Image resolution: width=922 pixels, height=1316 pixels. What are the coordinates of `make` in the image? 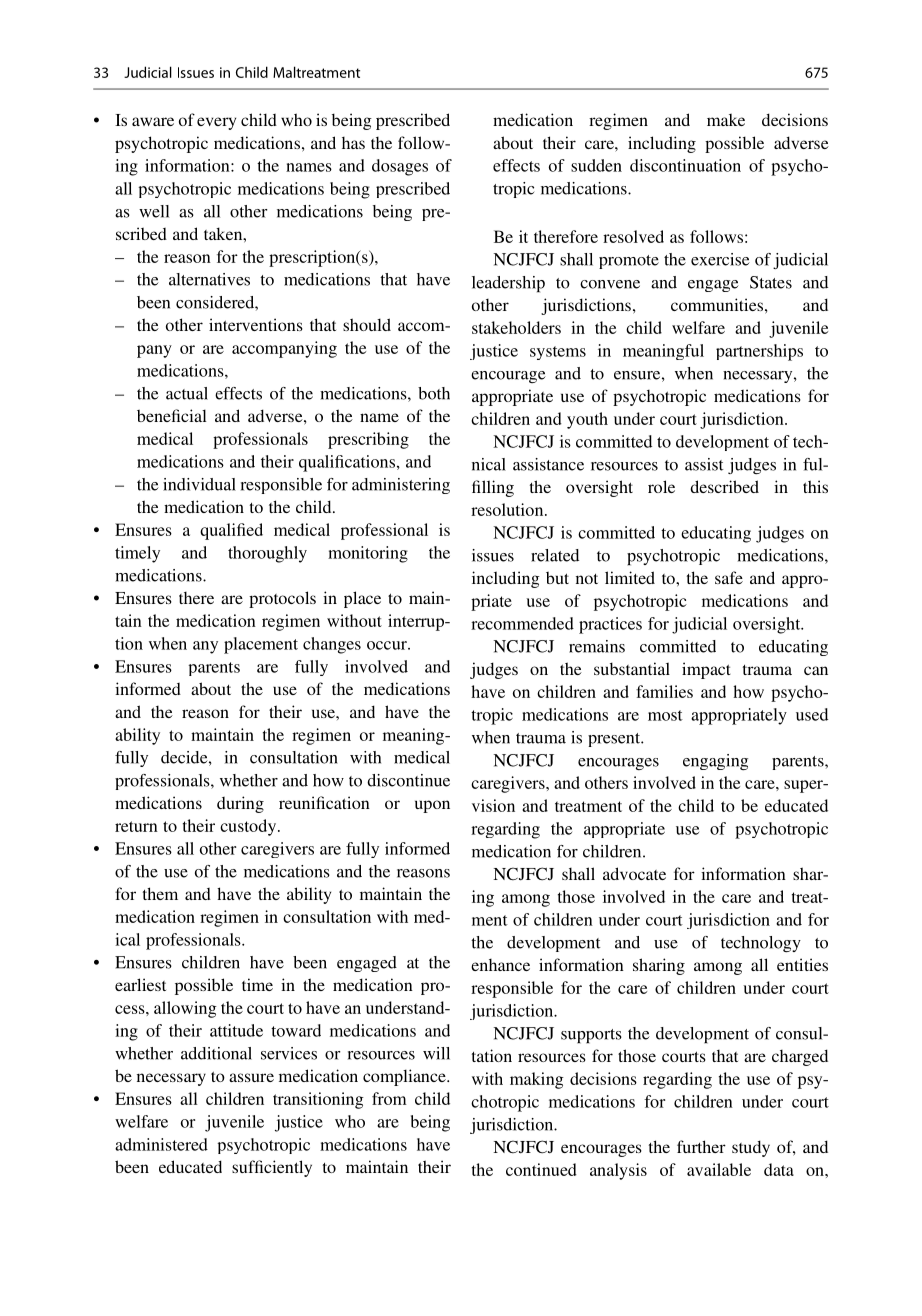 It's located at (726, 119).
